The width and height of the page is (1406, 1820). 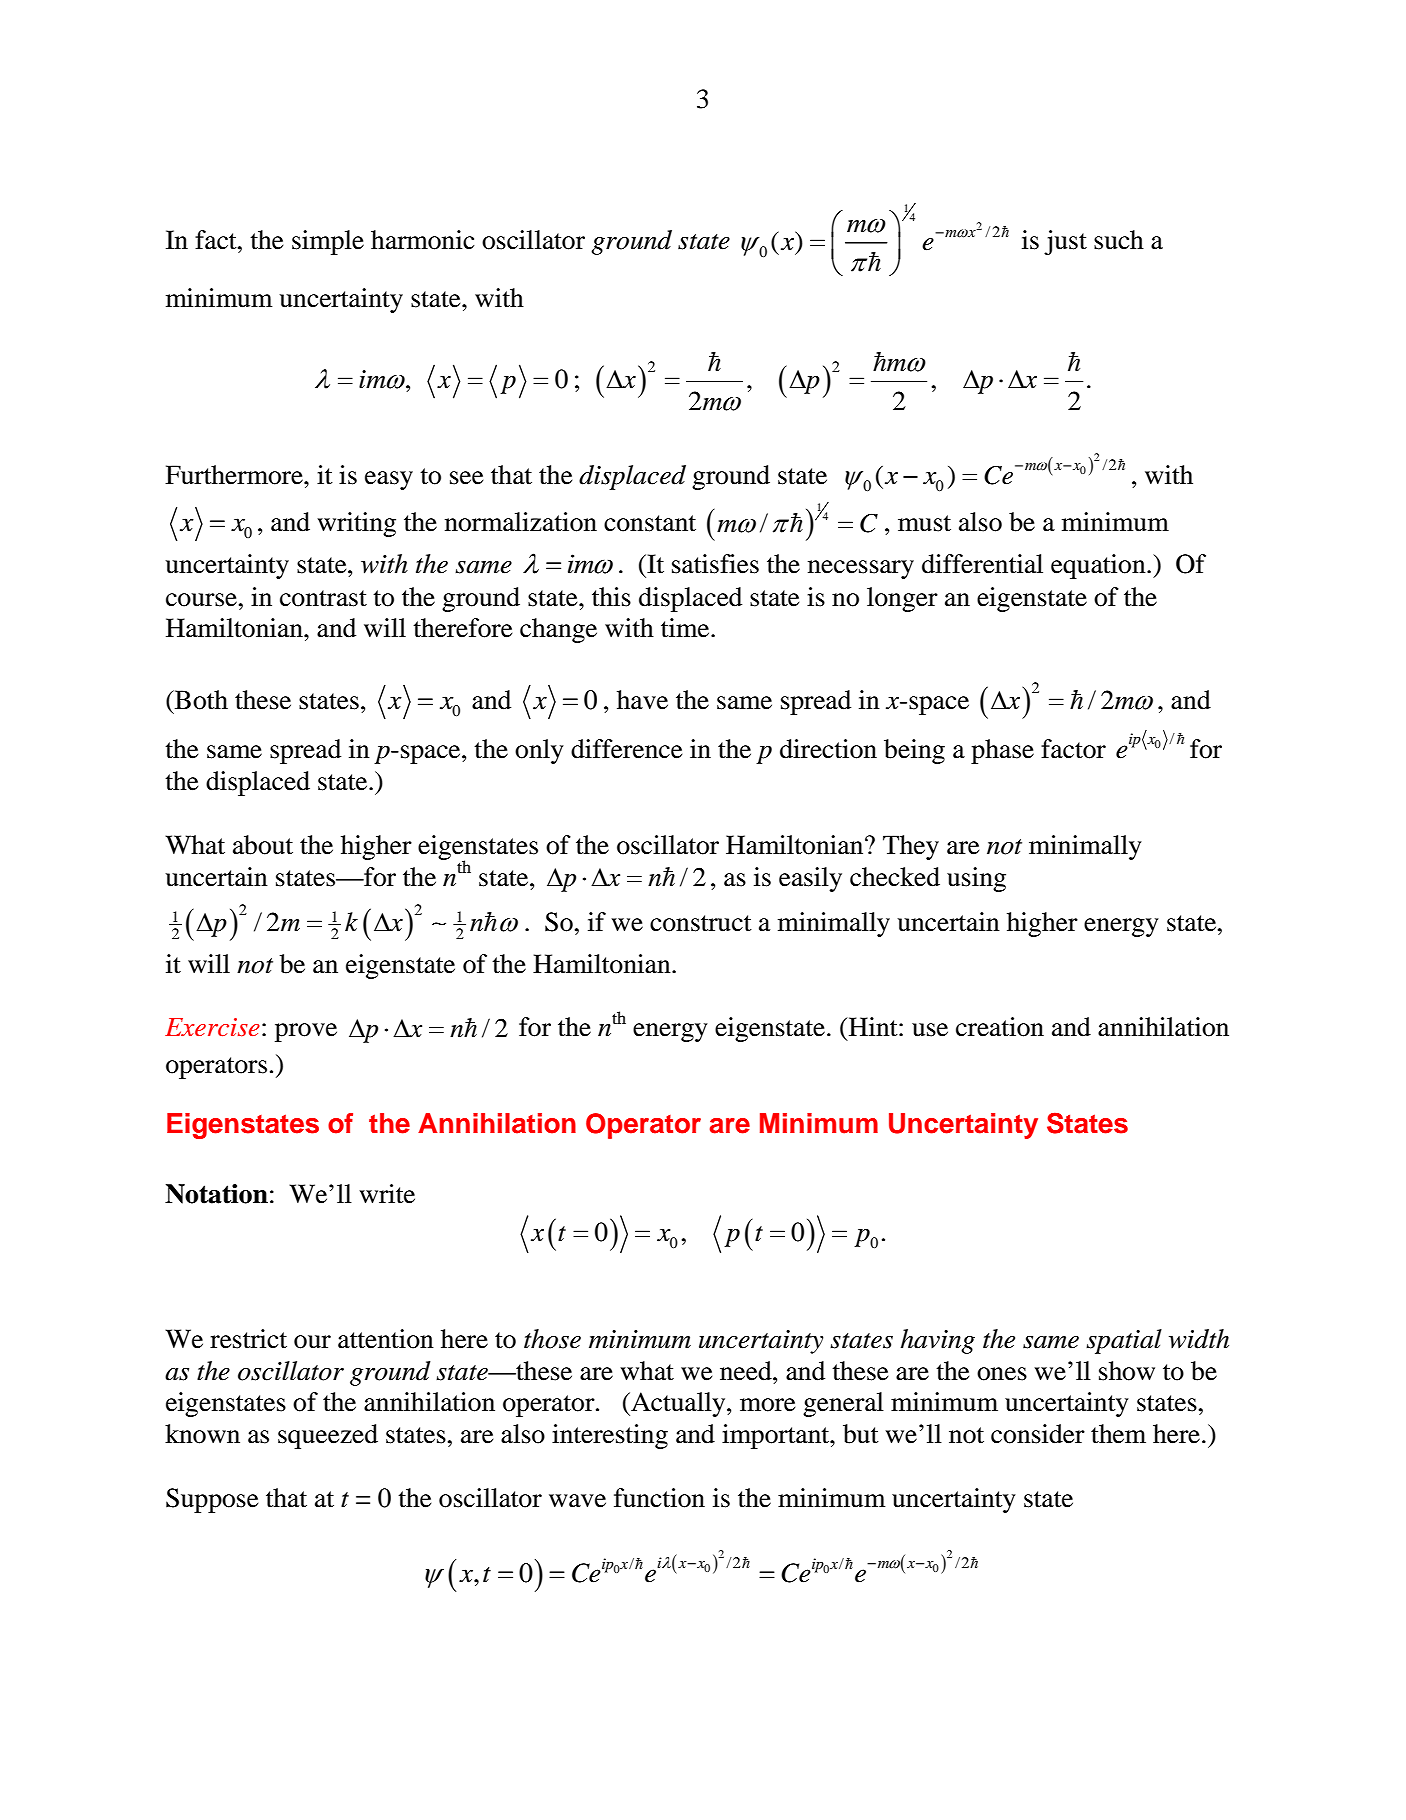 I want to click on them, so click(x=1118, y=1434).
